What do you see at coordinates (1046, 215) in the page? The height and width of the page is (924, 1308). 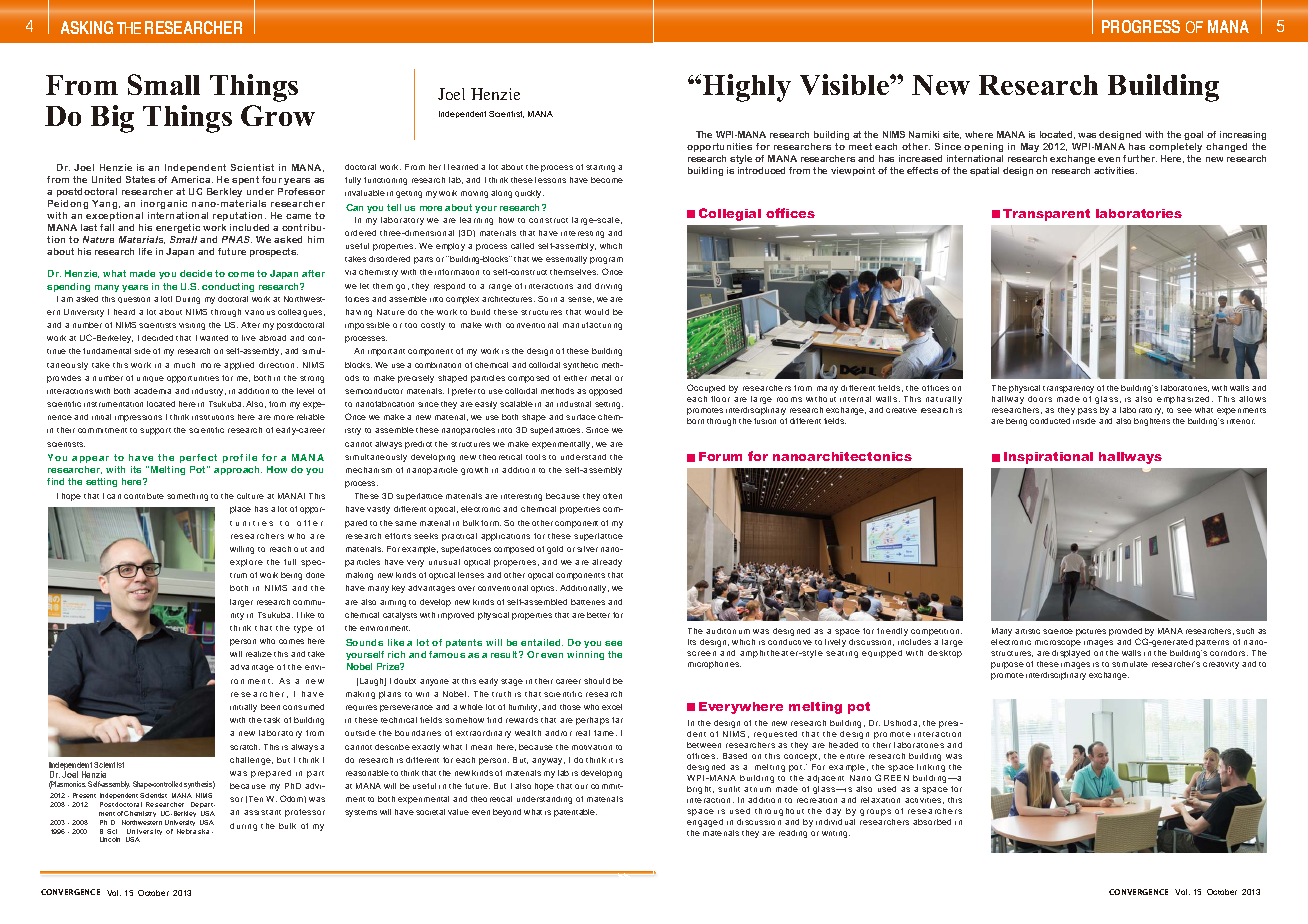 I see `Transparent` at bounding box center [1046, 215].
